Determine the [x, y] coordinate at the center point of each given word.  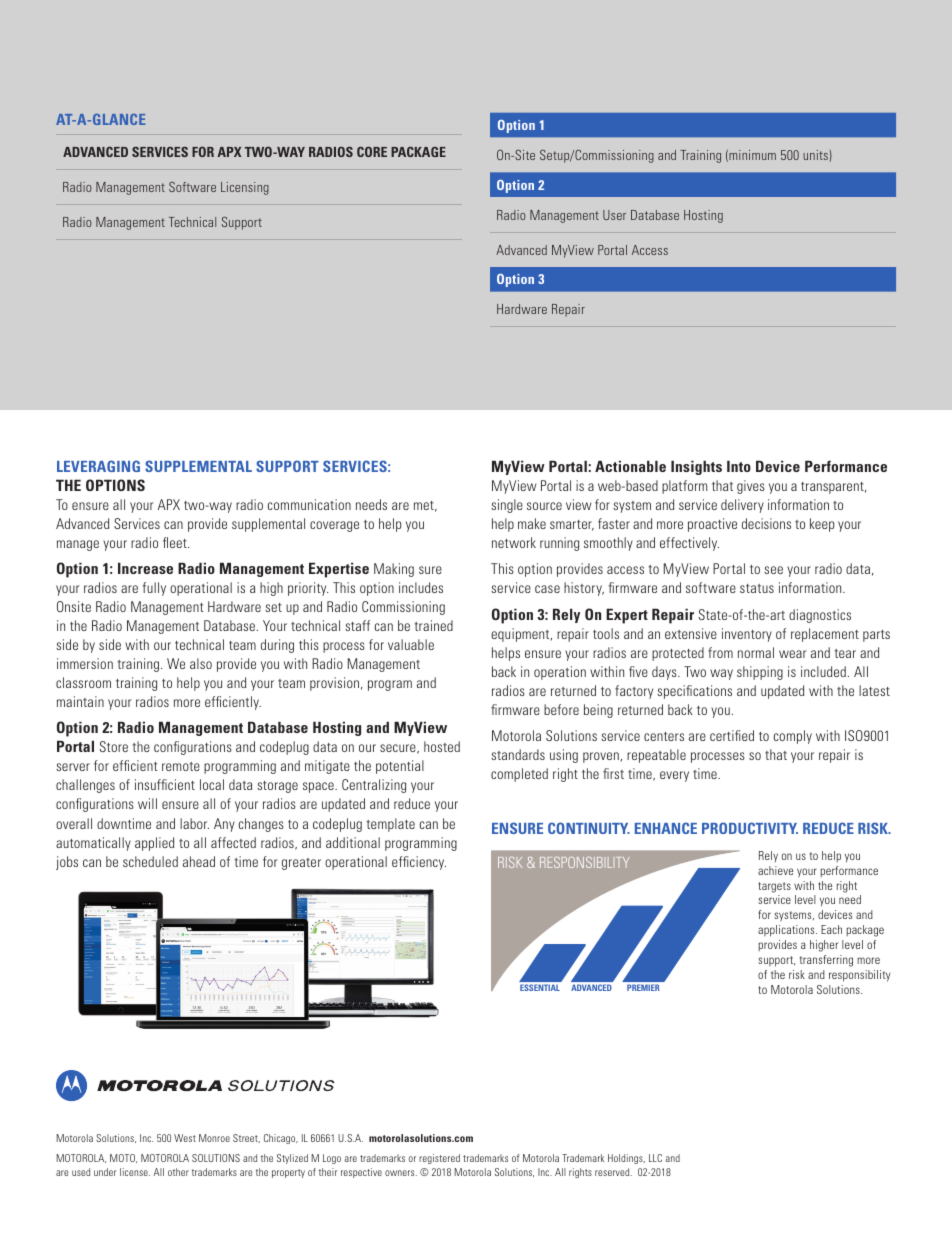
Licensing [245, 188]
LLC [655, 1158]
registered [439, 1159]
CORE [372, 151]
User [614, 215]
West [185, 1138]
